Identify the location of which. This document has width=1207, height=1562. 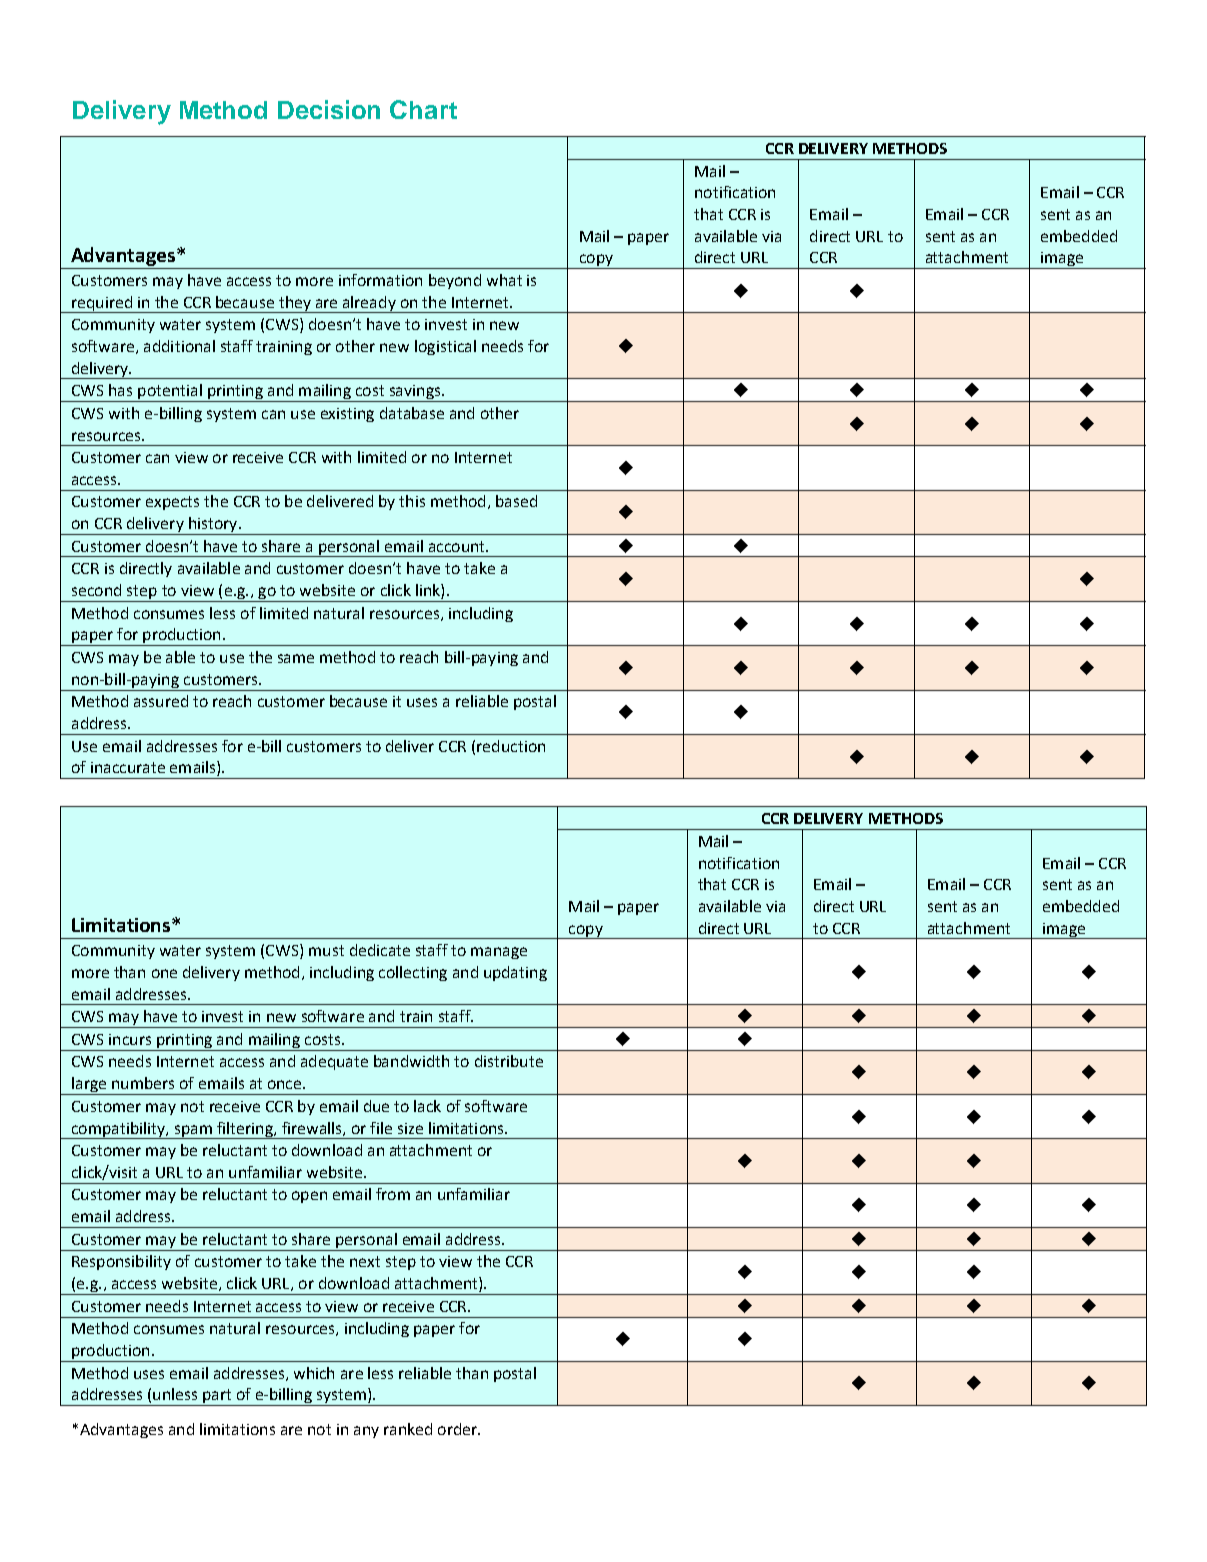
(314, 1373).
